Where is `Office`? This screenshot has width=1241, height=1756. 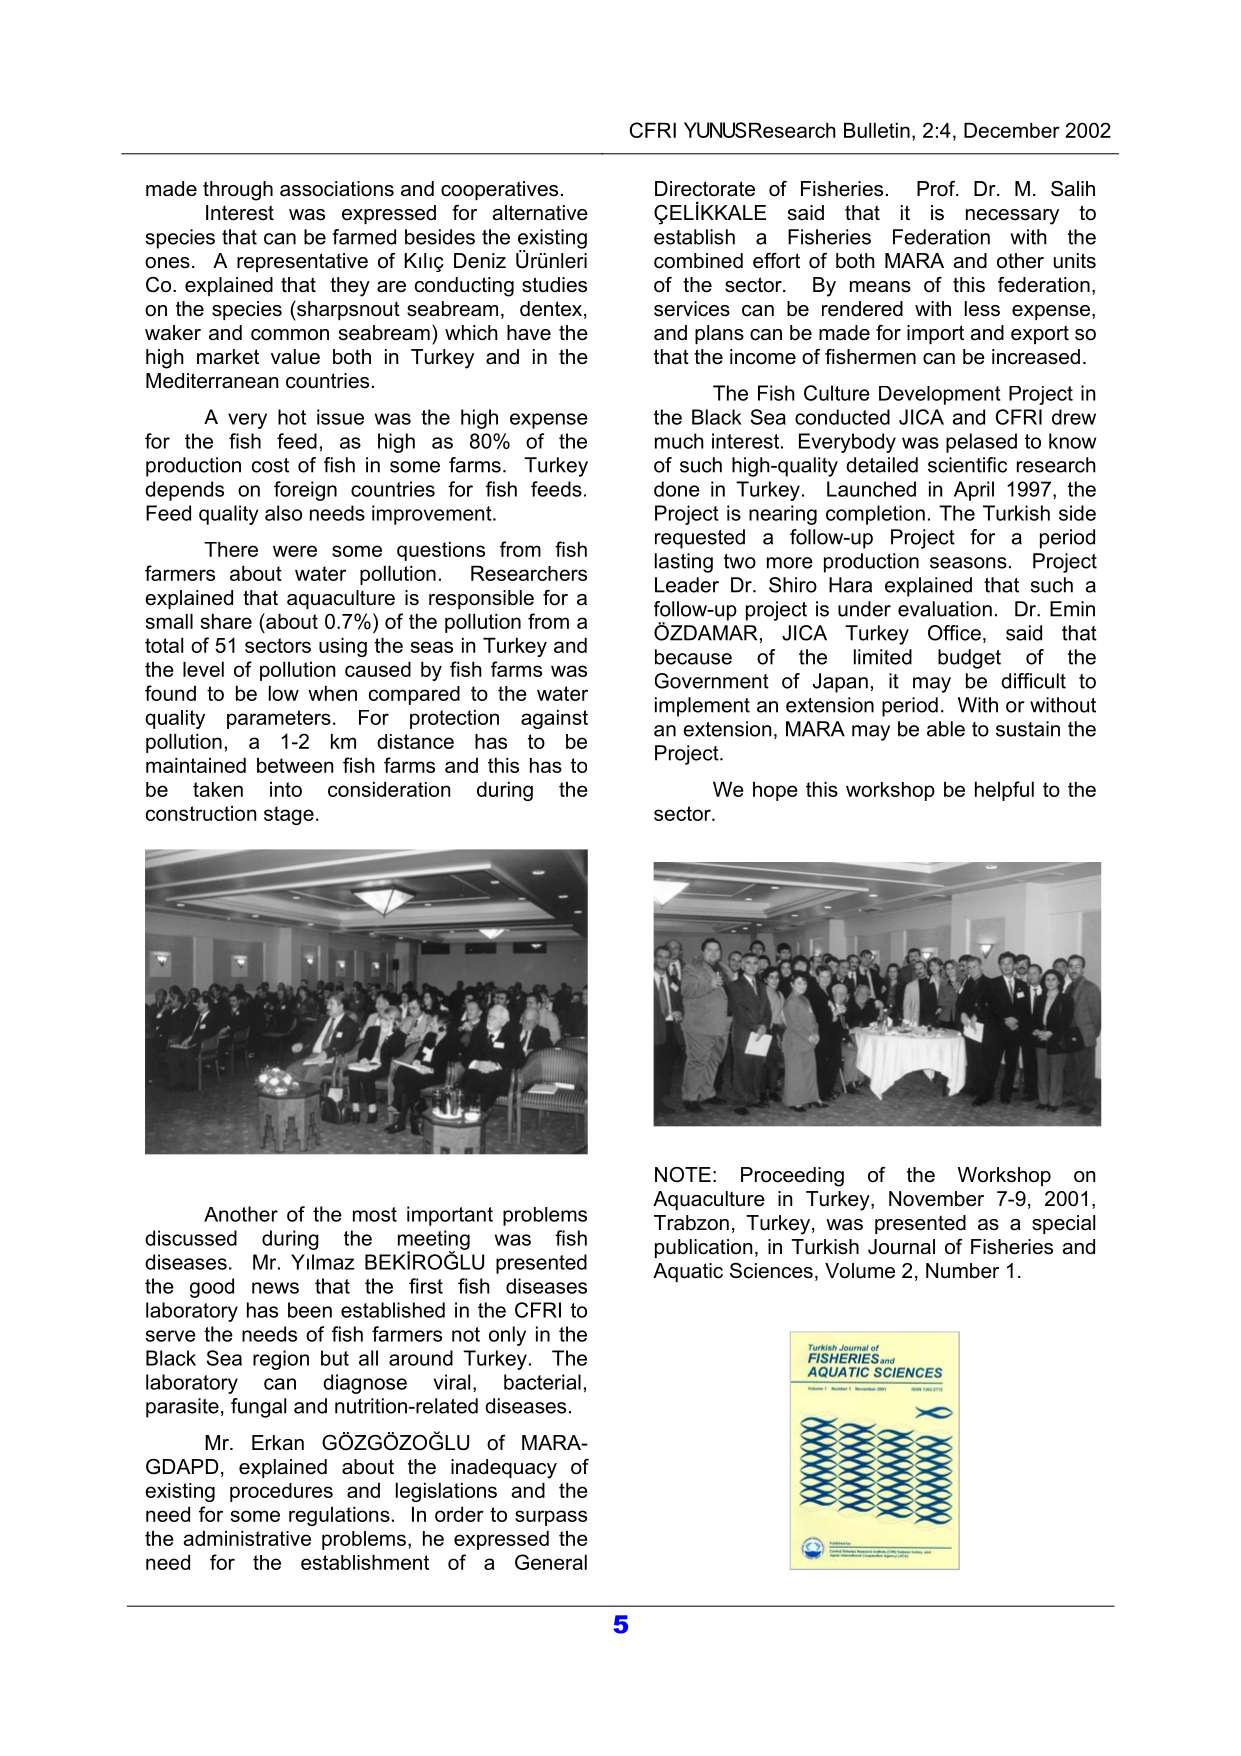 Office is located at coordinates (954, 633).
